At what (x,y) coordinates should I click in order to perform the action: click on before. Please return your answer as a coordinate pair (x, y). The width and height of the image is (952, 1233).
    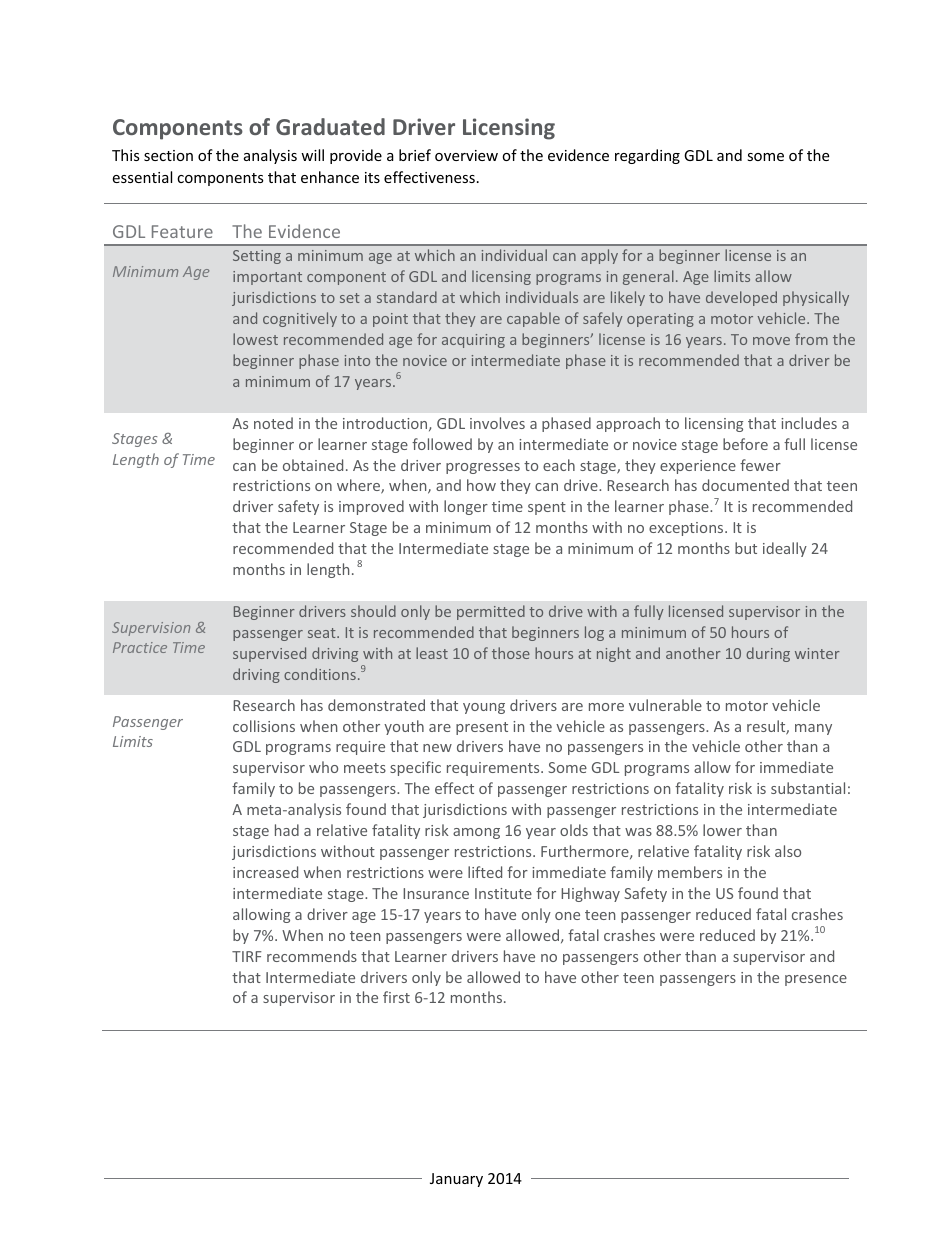
    Looking at the image, I should click on (745, 444).
